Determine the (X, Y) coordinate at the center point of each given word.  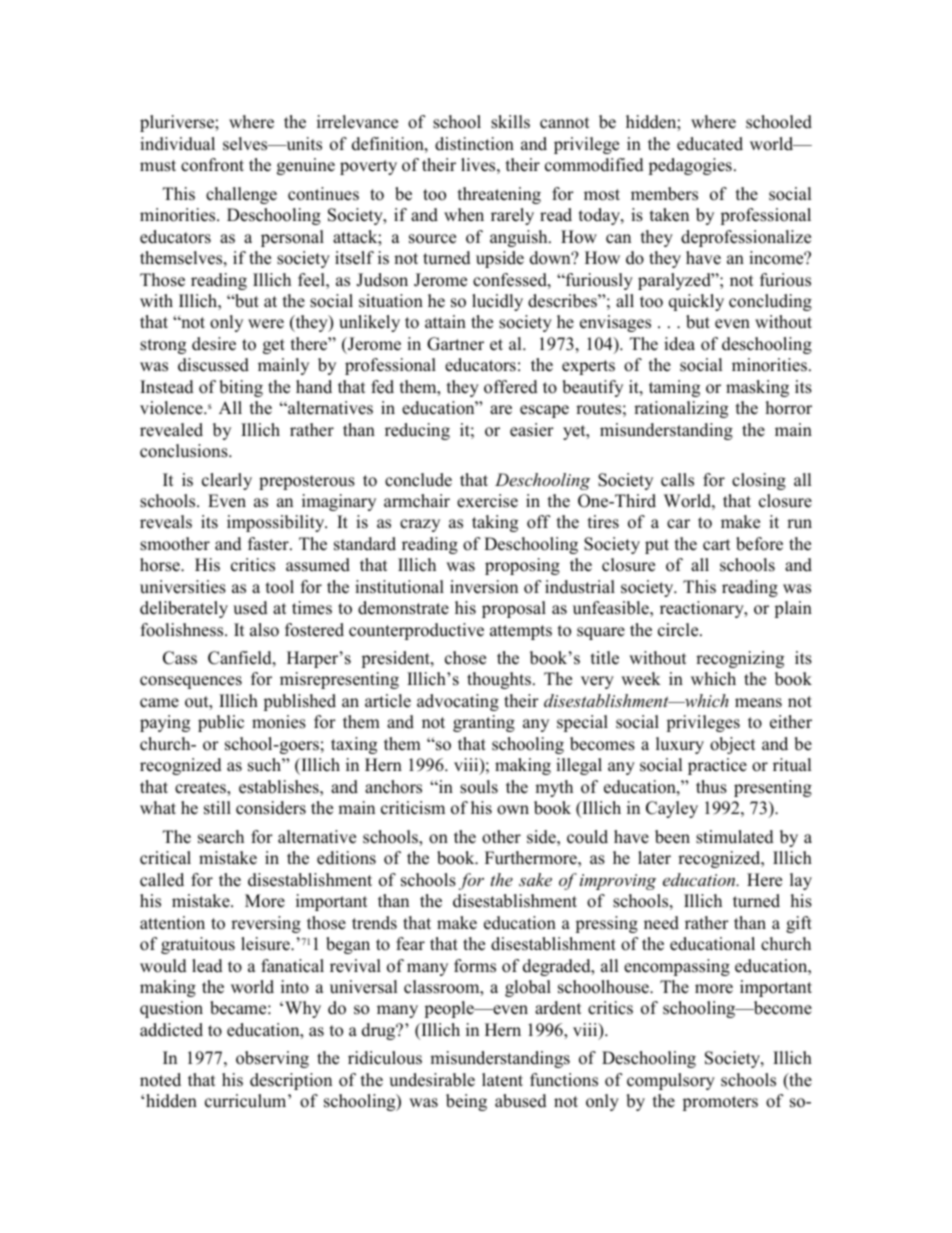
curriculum (247, 1101)
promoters (720, 1103)
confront (212, 165)
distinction (474, 144)
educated (710, 144)
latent (502, 1080)
